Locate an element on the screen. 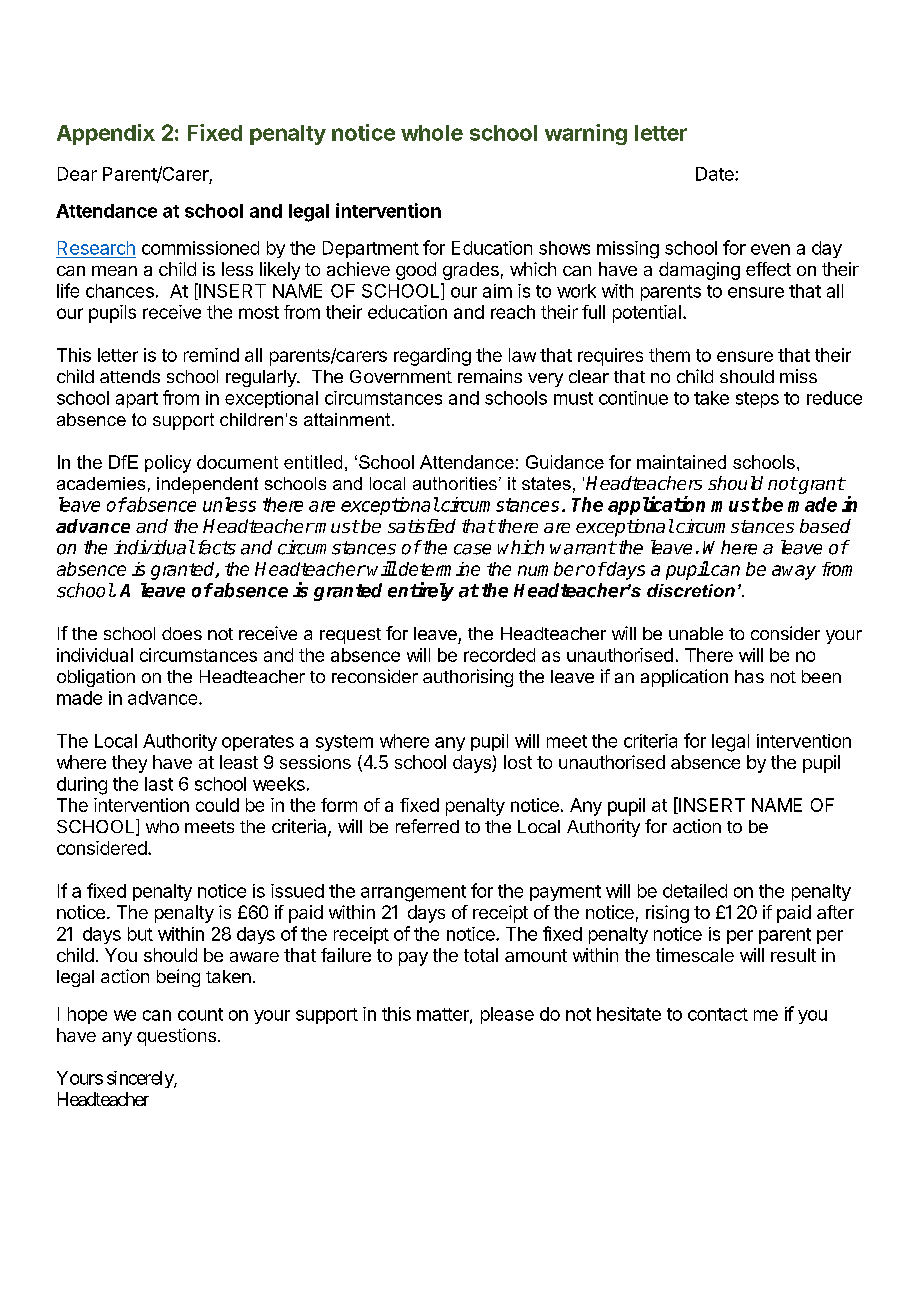  Date is located at coordinates (716, 174).
